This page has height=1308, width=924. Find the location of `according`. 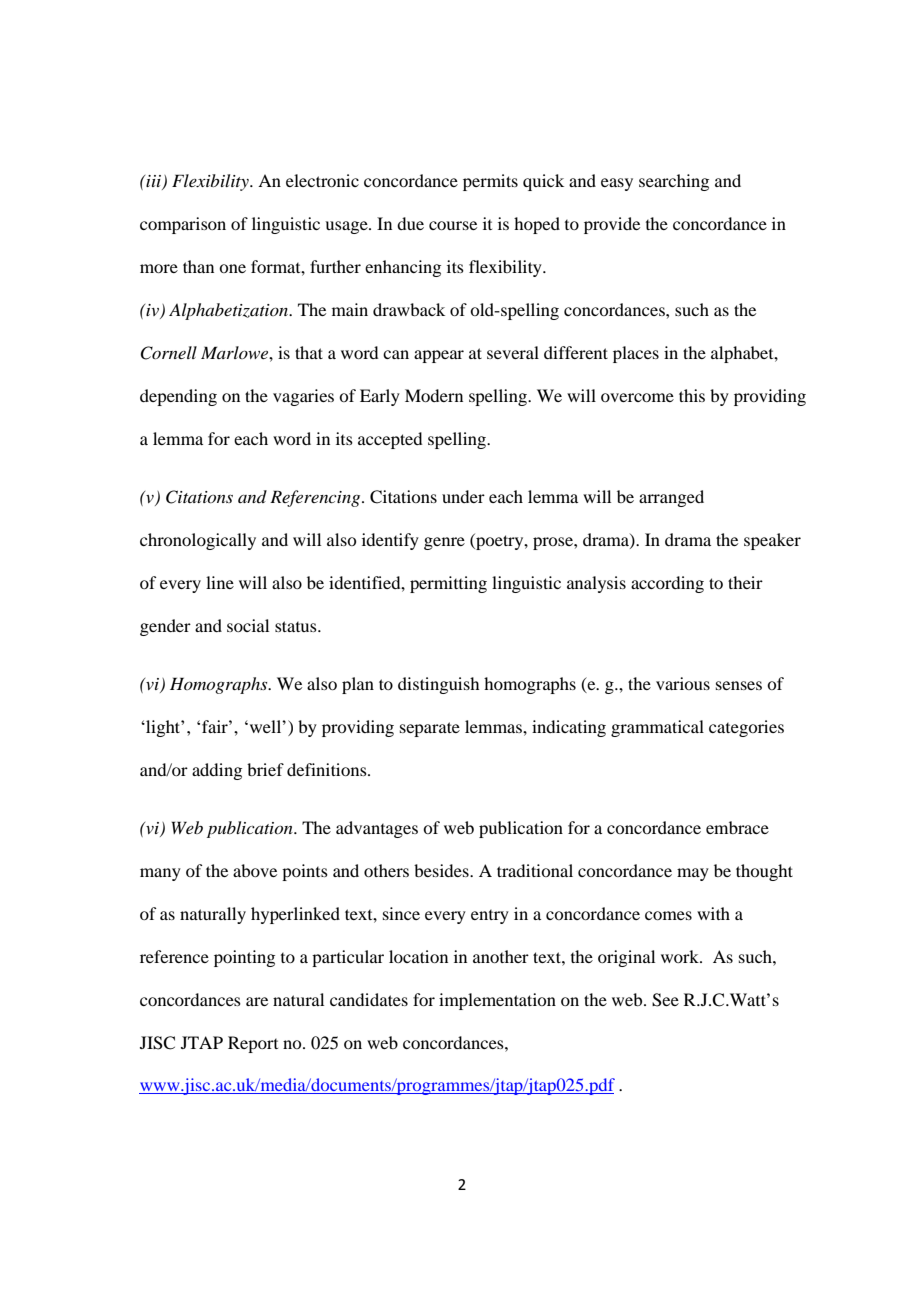

according is located at coordinates (667, 584).
